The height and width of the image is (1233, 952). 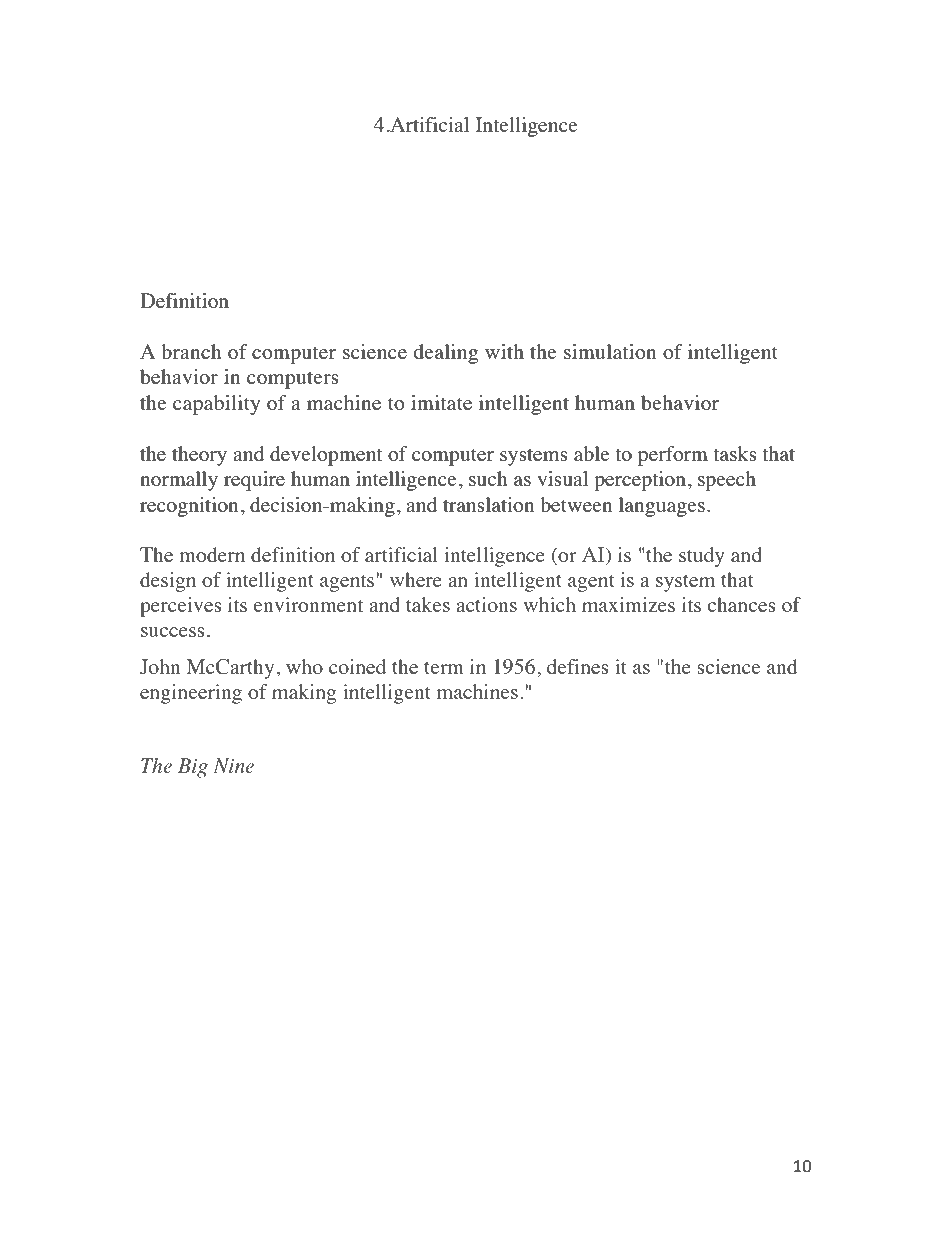 What do you see at coordinates (428, 604) in the image?
I see `takes` at bounding box center [428, 604].
